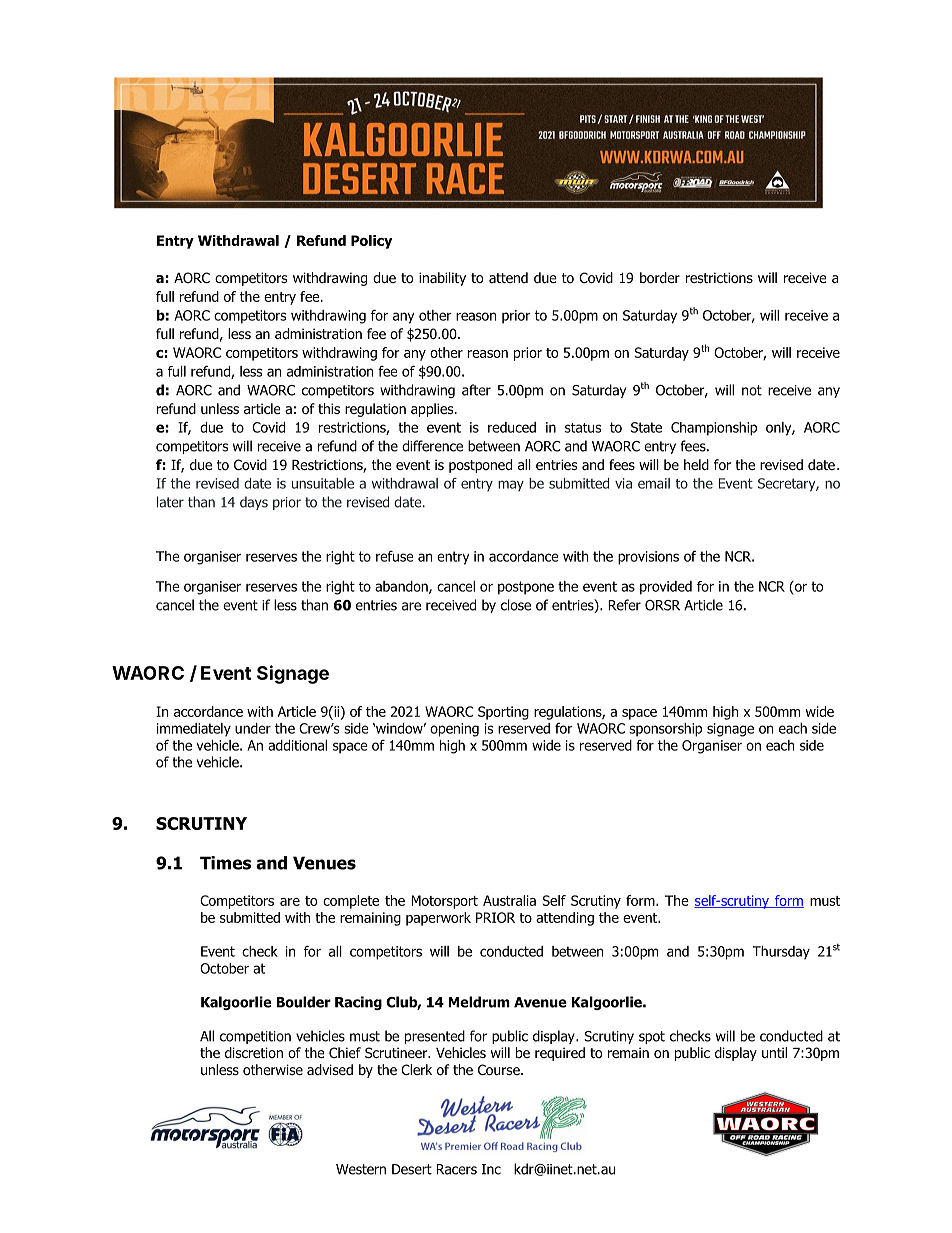 Image resolution: width=952 pixels, height=1233 pixels. What do you see at coordinates (442, 279) in the document?
I see `inability` at bounding box center [442, 279].
